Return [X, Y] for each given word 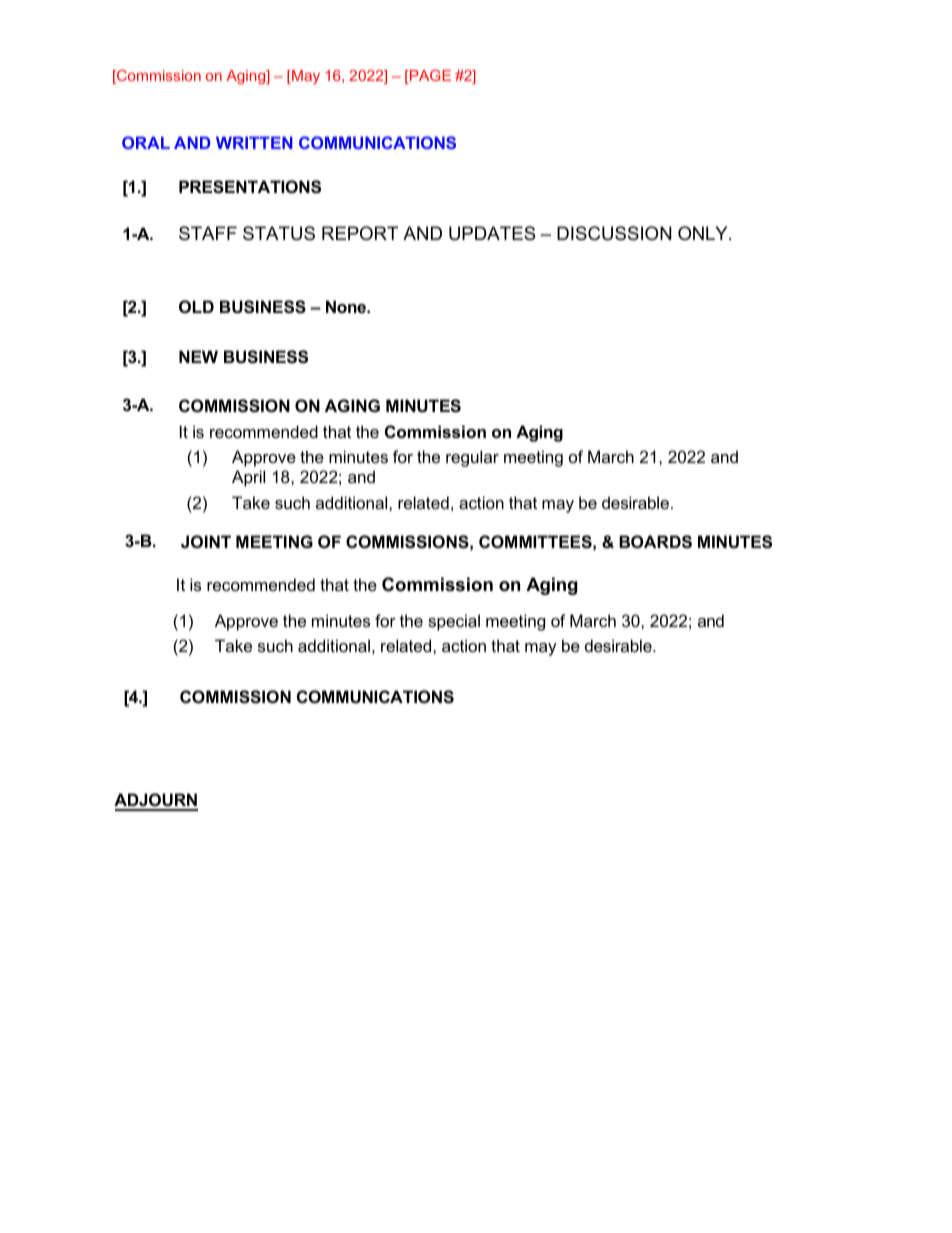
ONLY [704, 233]
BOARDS [655, 542]
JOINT [206, 541]
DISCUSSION [614, 233]
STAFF [208, 233]
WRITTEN [254, 142]
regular [472, 458]
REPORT [360, 233]
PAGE [429, 77]
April [248, 478]
